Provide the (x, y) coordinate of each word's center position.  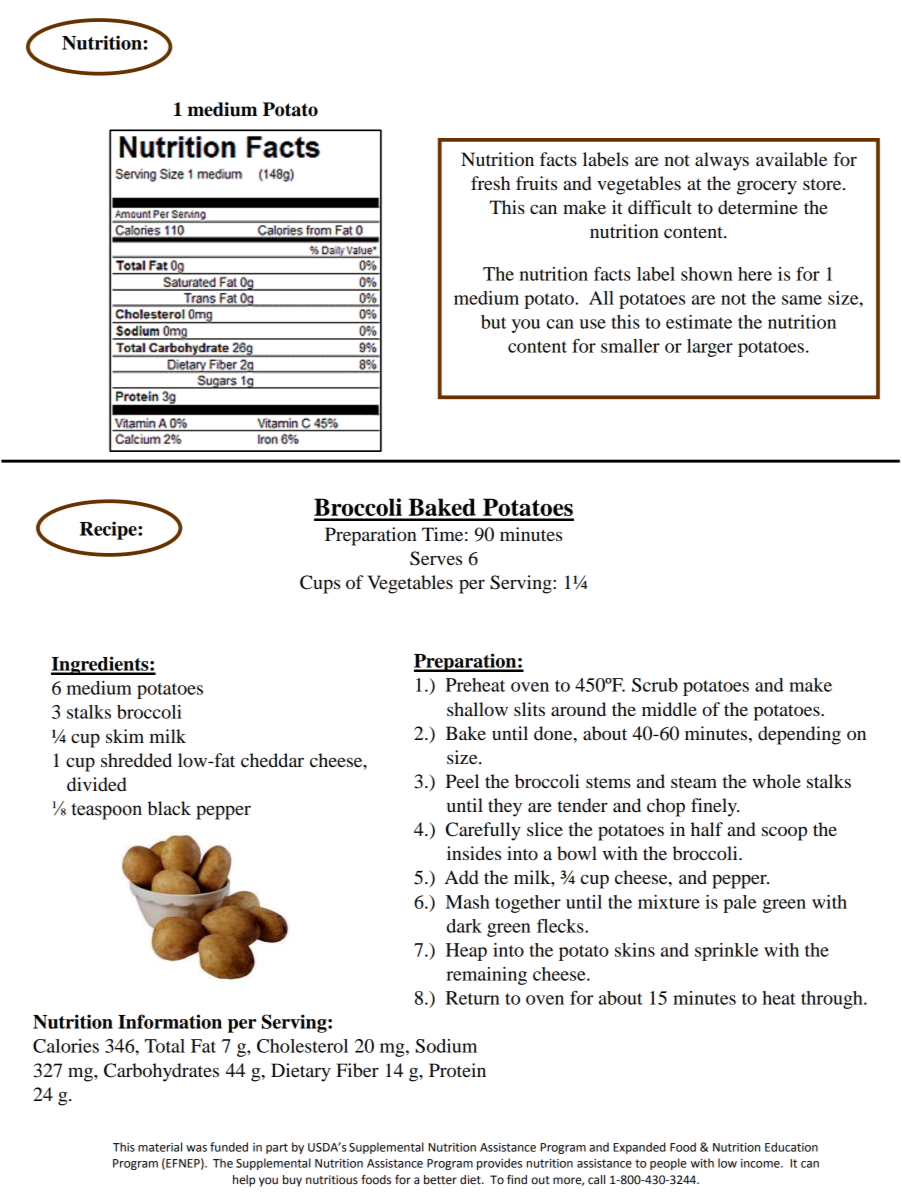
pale (739, 904)
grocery (767, 187)
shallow (477, 709)
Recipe (109, 530)
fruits (536, 183)
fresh (490, 183)
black (169, 808)
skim (125, 736)
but (493, 322)
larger (710, 348)
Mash (468, 902)
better (440, 1180)
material (160, 1147)
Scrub (655, 685)
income (761, 1163)
